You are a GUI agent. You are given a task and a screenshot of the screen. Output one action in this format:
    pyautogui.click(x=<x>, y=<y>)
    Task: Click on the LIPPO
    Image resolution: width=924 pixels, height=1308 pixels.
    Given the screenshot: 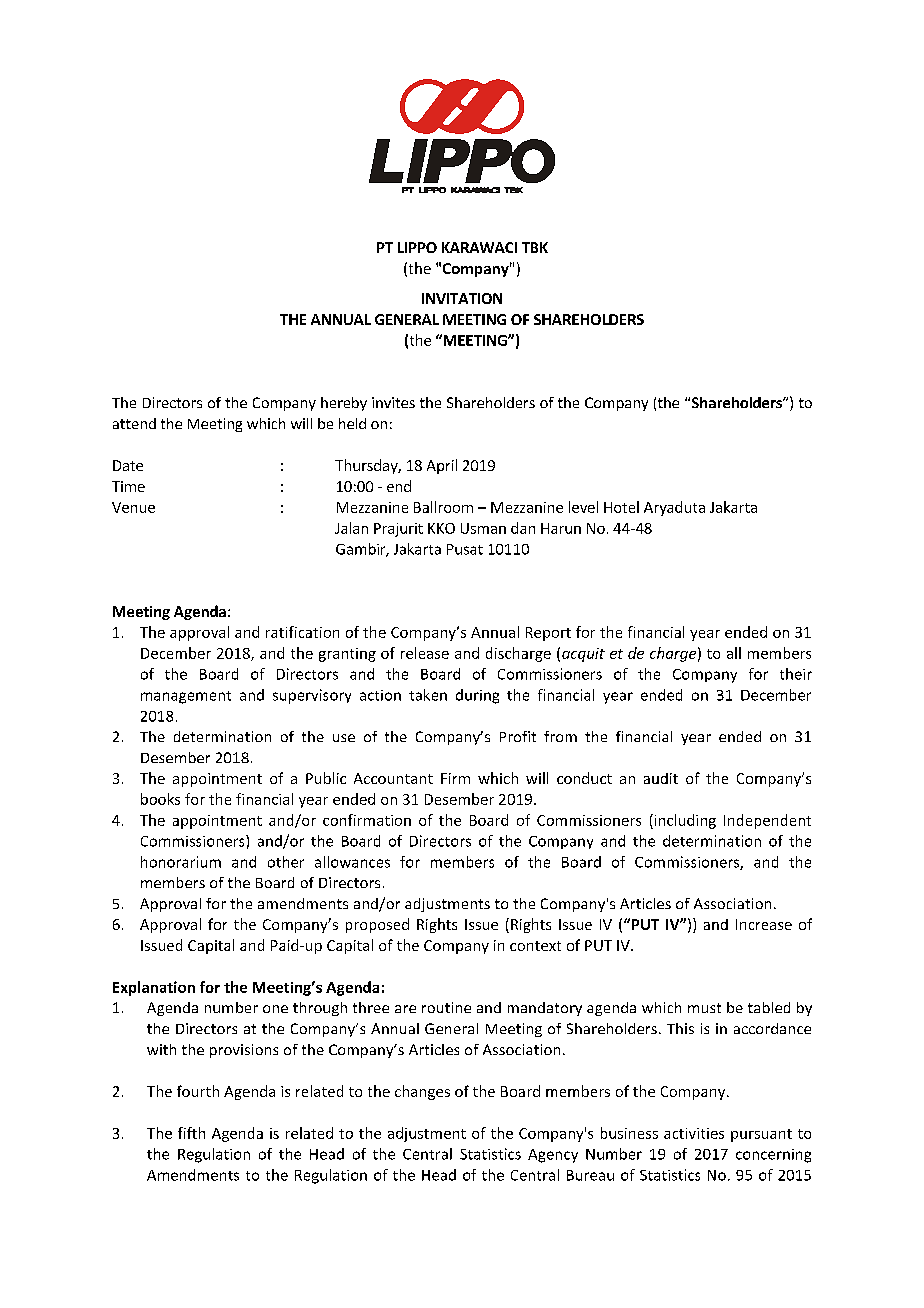 What is the action you would take?
    pyautogui.click(x=417, y=247)
